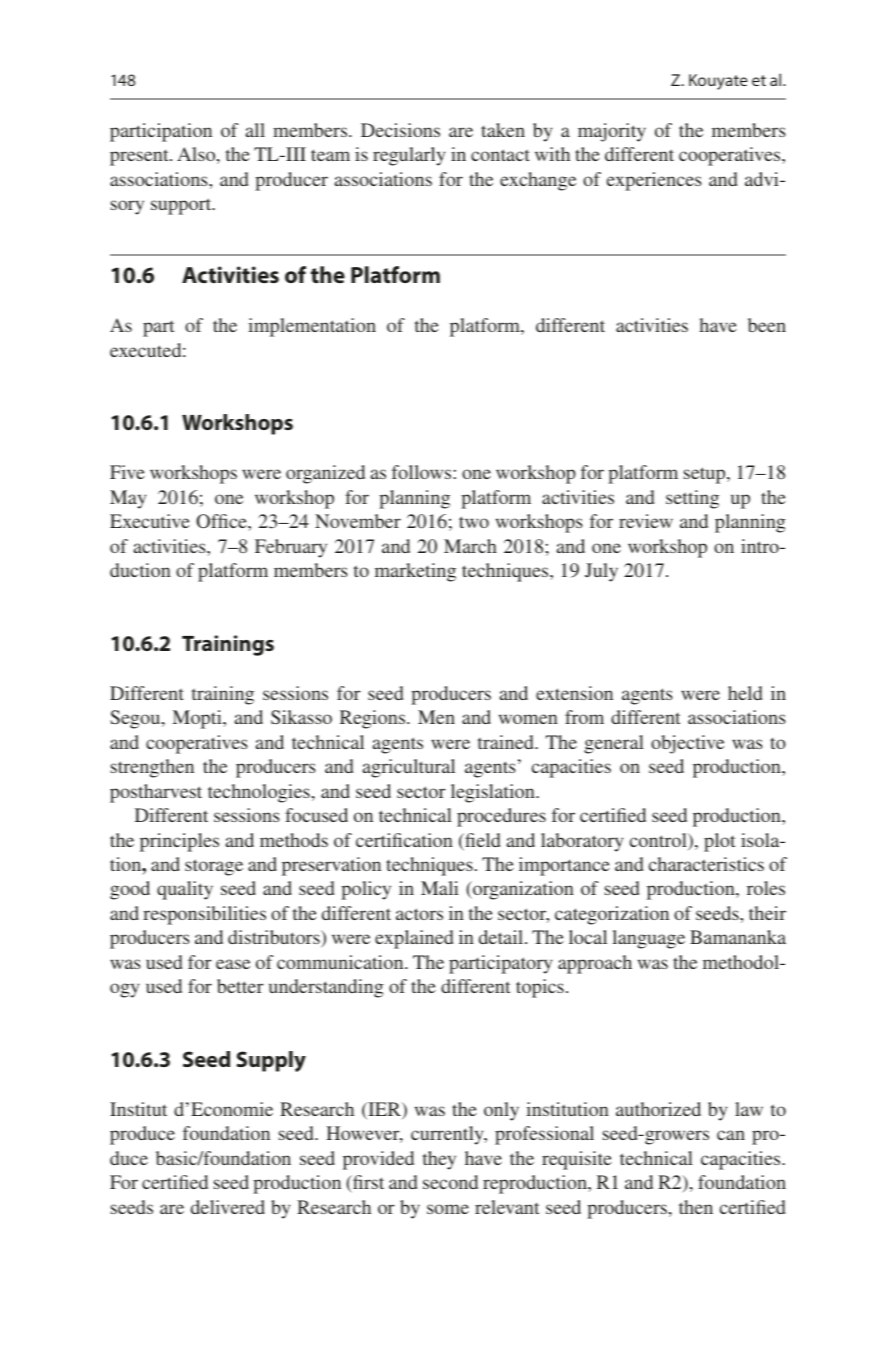 This page has height=1359, width=896. Describe the element at coordinates (706, 475) in the page. I see `setup` at that location.
